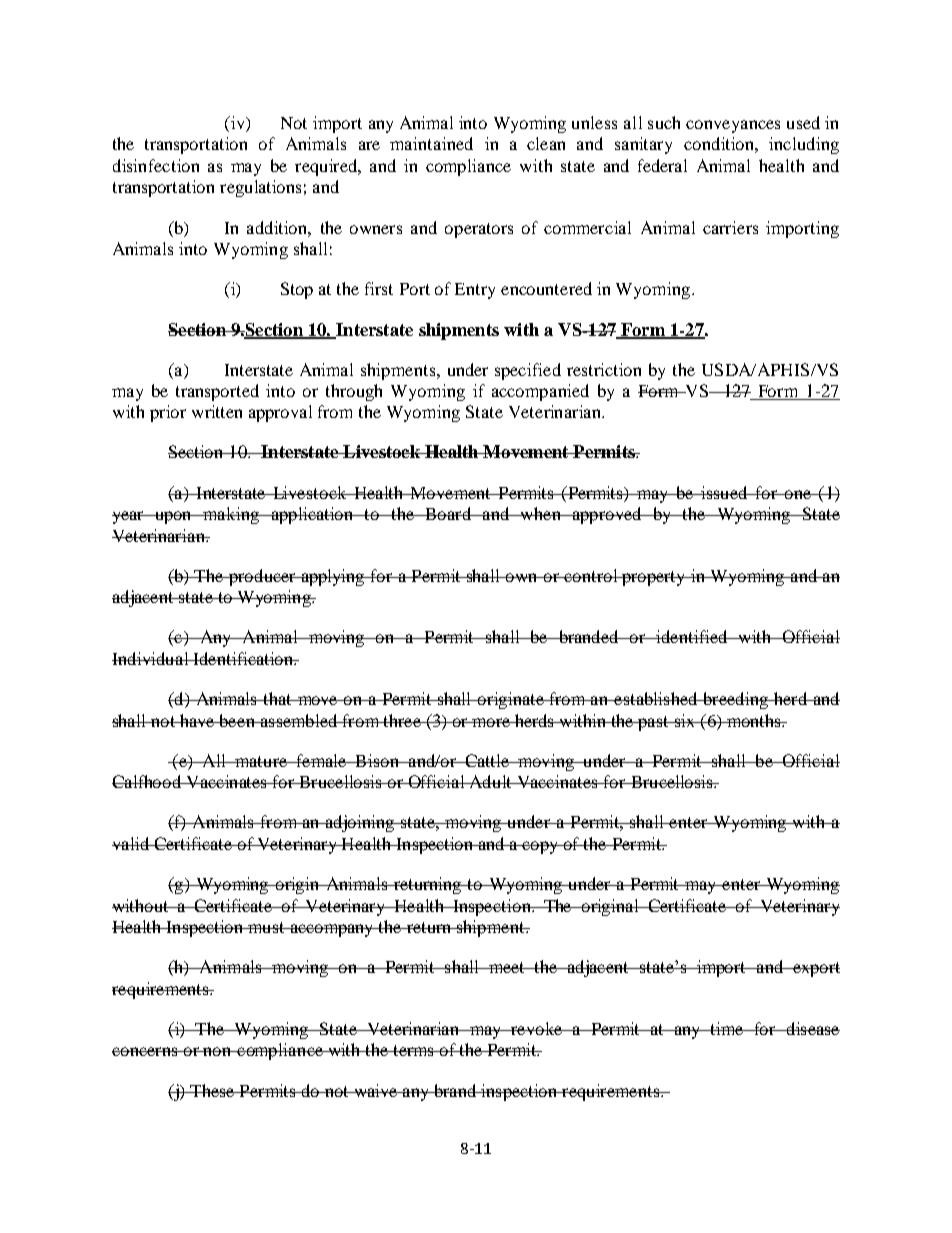 The width and height of the screenshot is (952, 1233). I want to click on maintained, so click(431, 143).
